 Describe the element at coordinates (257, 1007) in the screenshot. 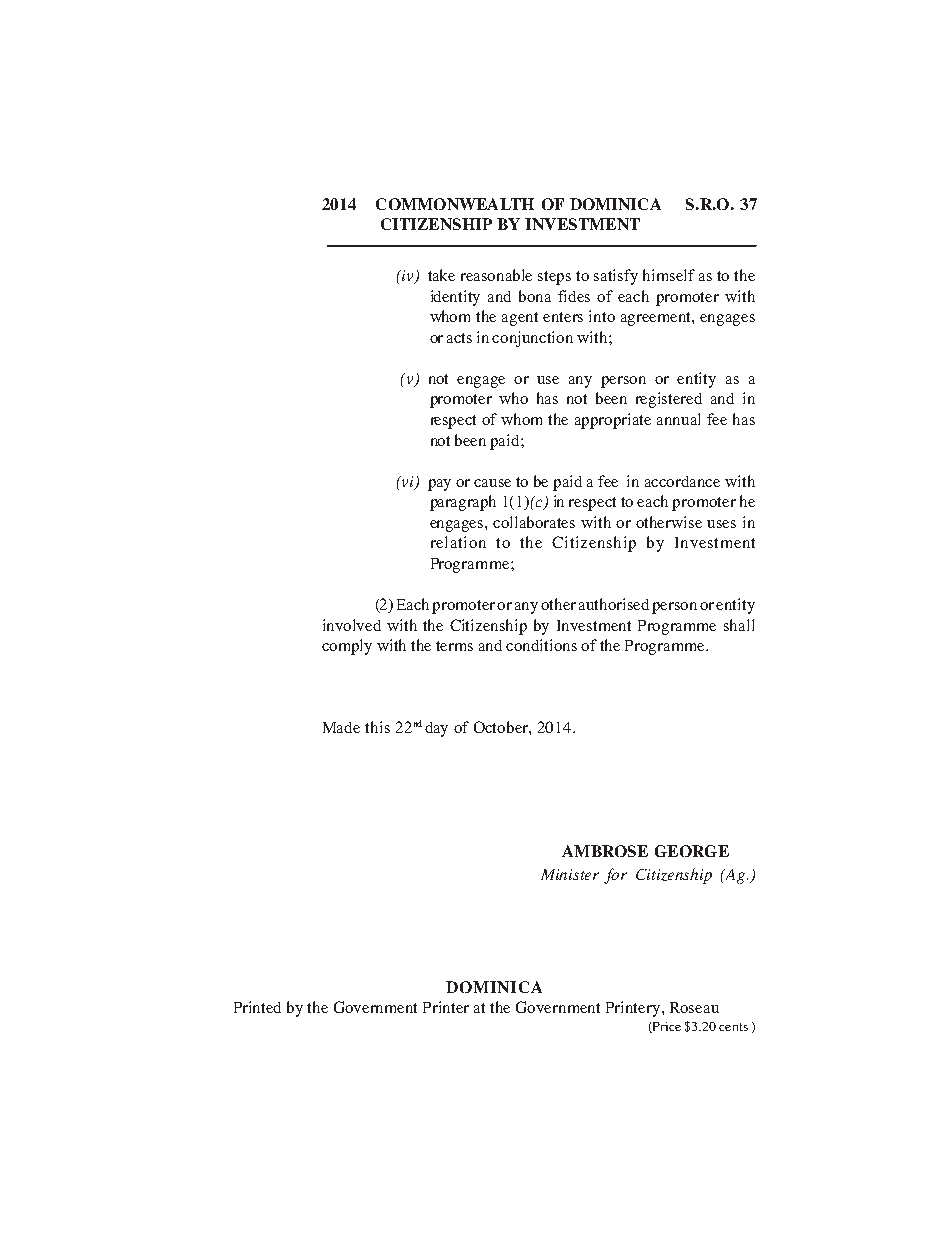

I see `Printed` at that location.
